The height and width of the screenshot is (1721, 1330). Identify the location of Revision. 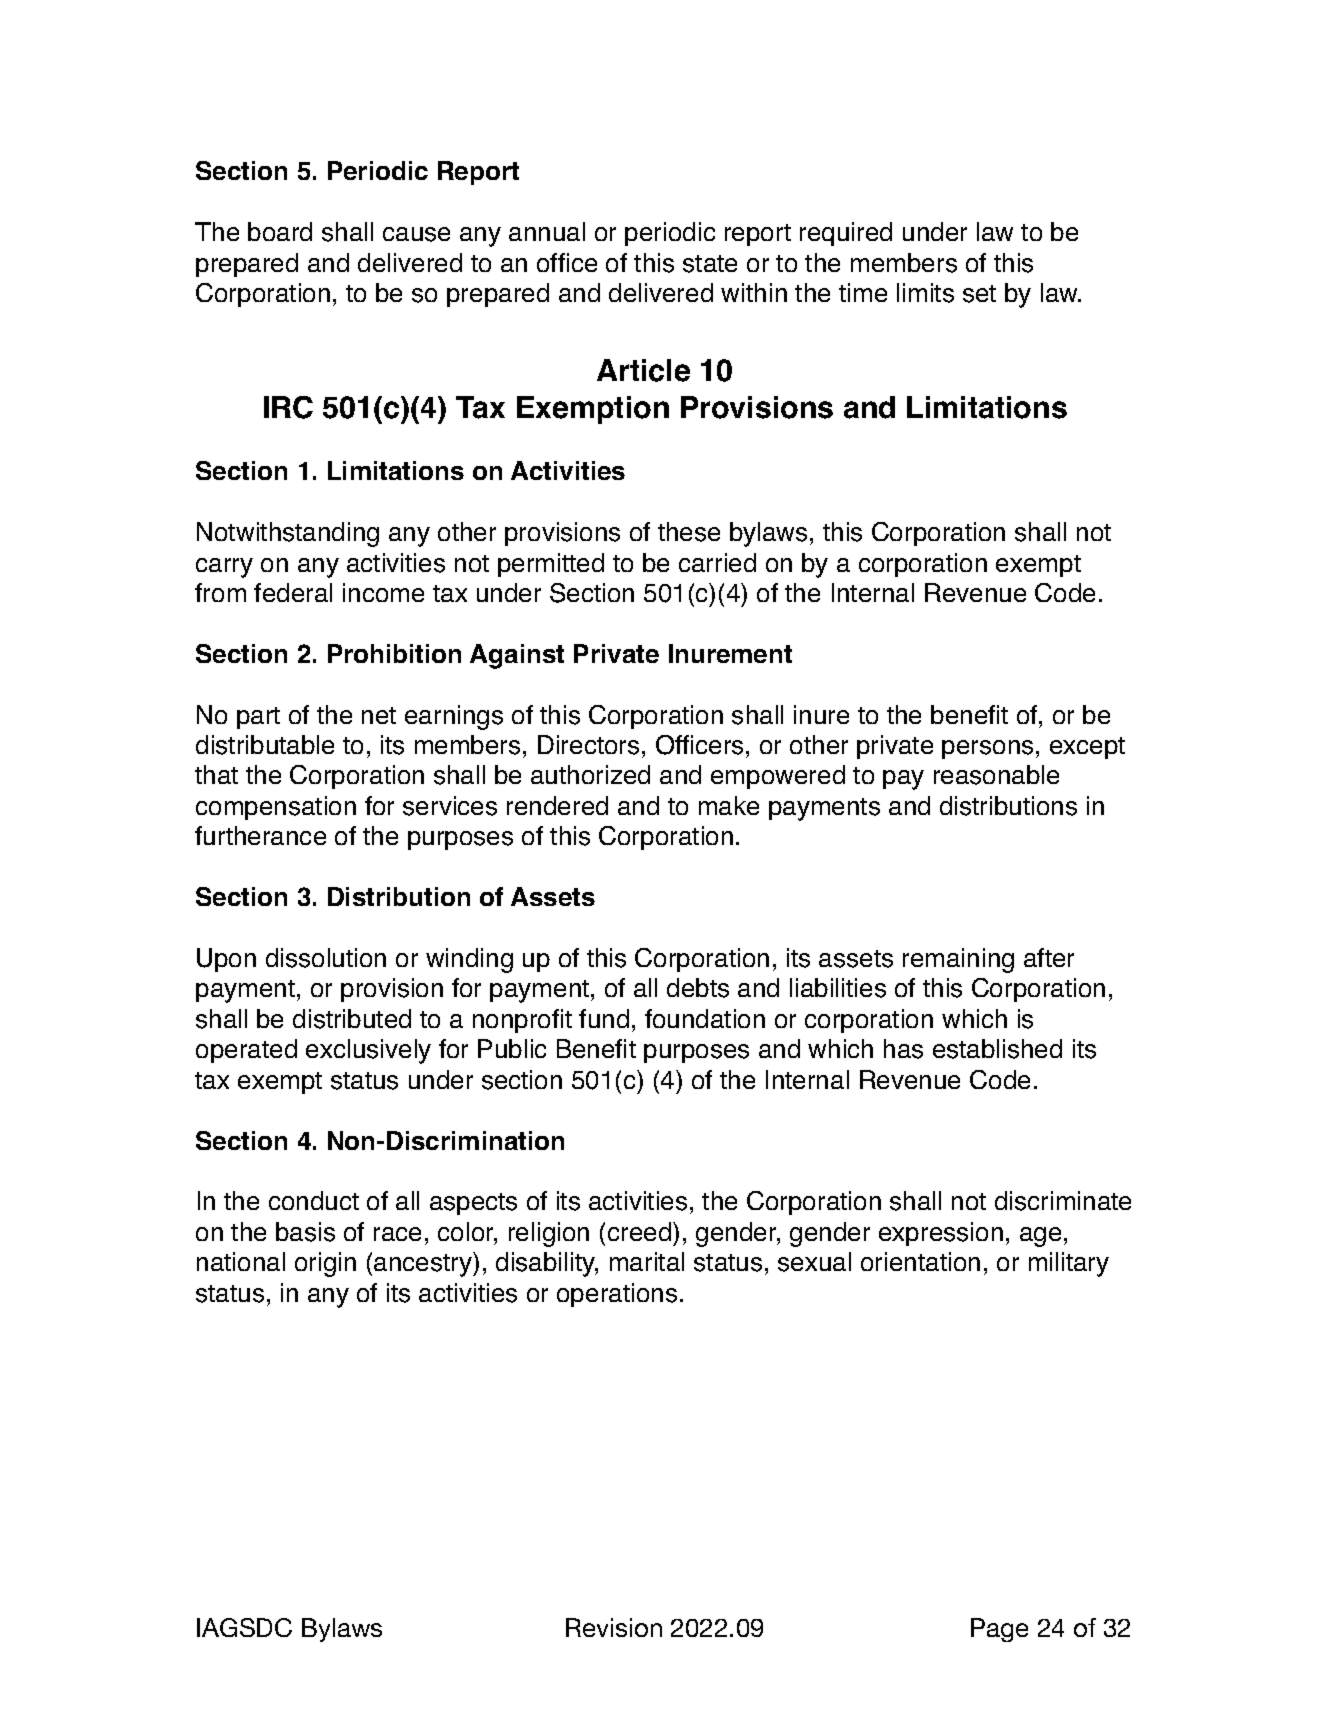
(614, 1627).
